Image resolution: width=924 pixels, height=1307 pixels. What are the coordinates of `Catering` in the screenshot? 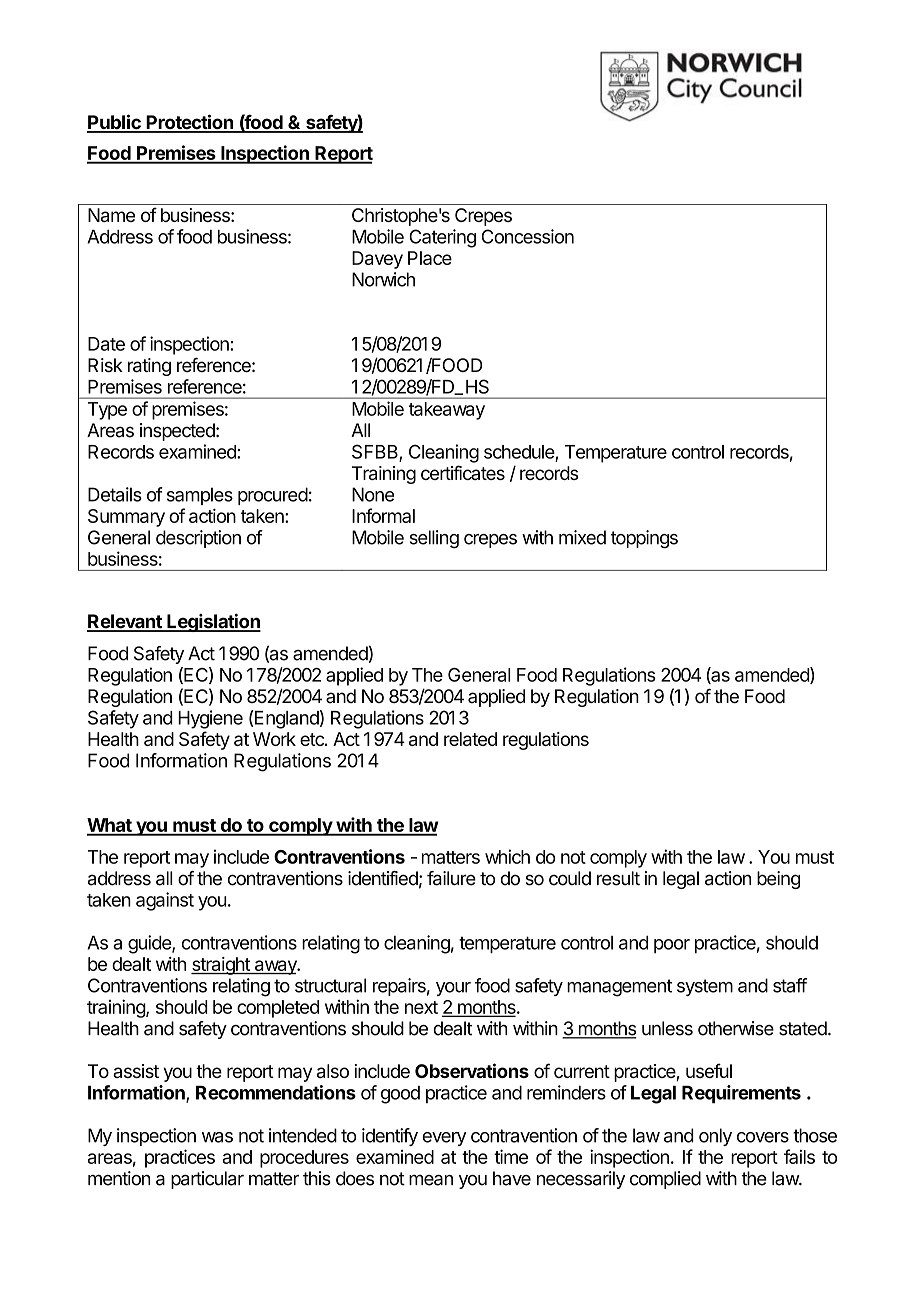 It's located at (442, 238).
